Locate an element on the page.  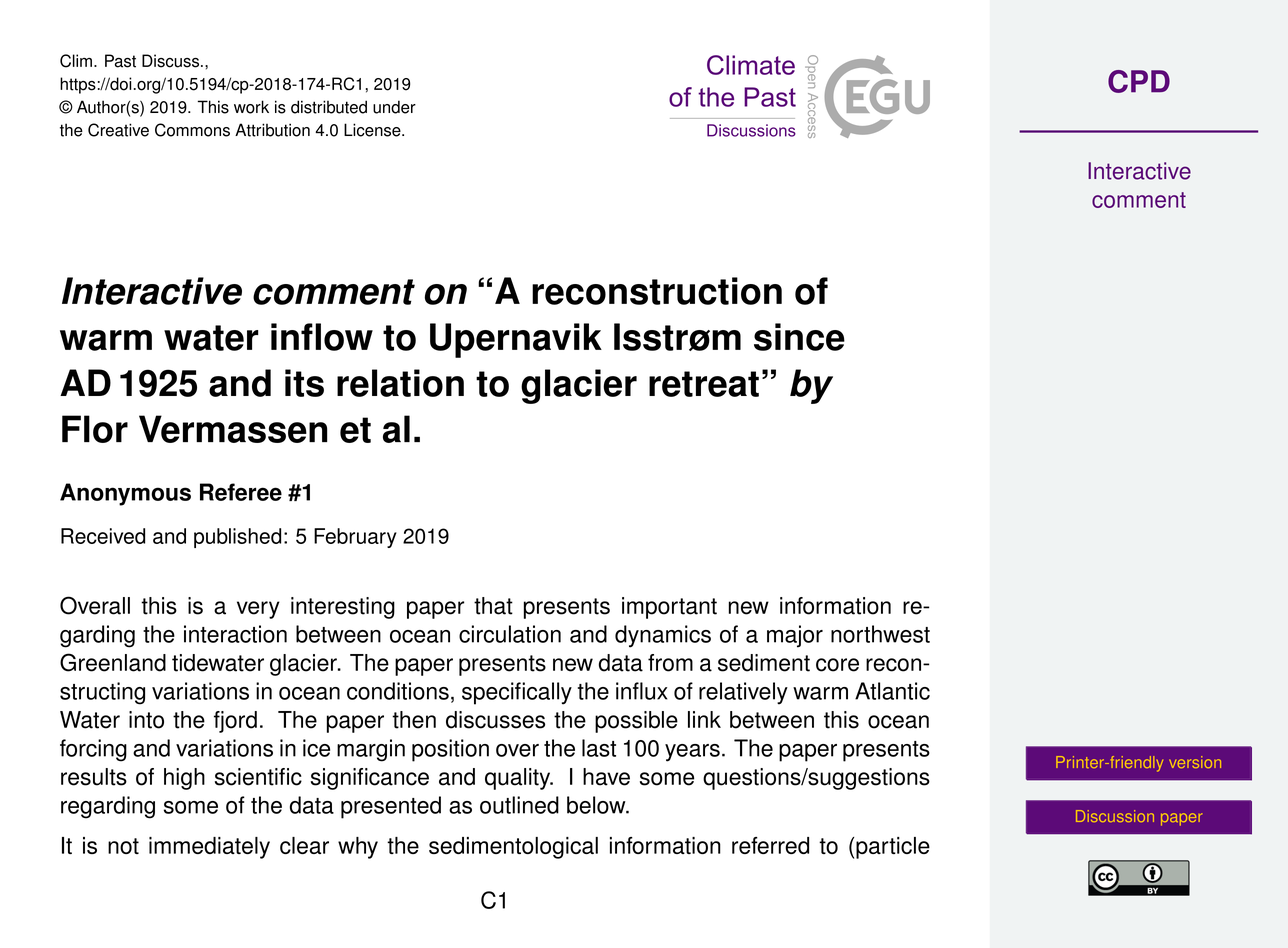
since is located at coordinates (799, 337).
